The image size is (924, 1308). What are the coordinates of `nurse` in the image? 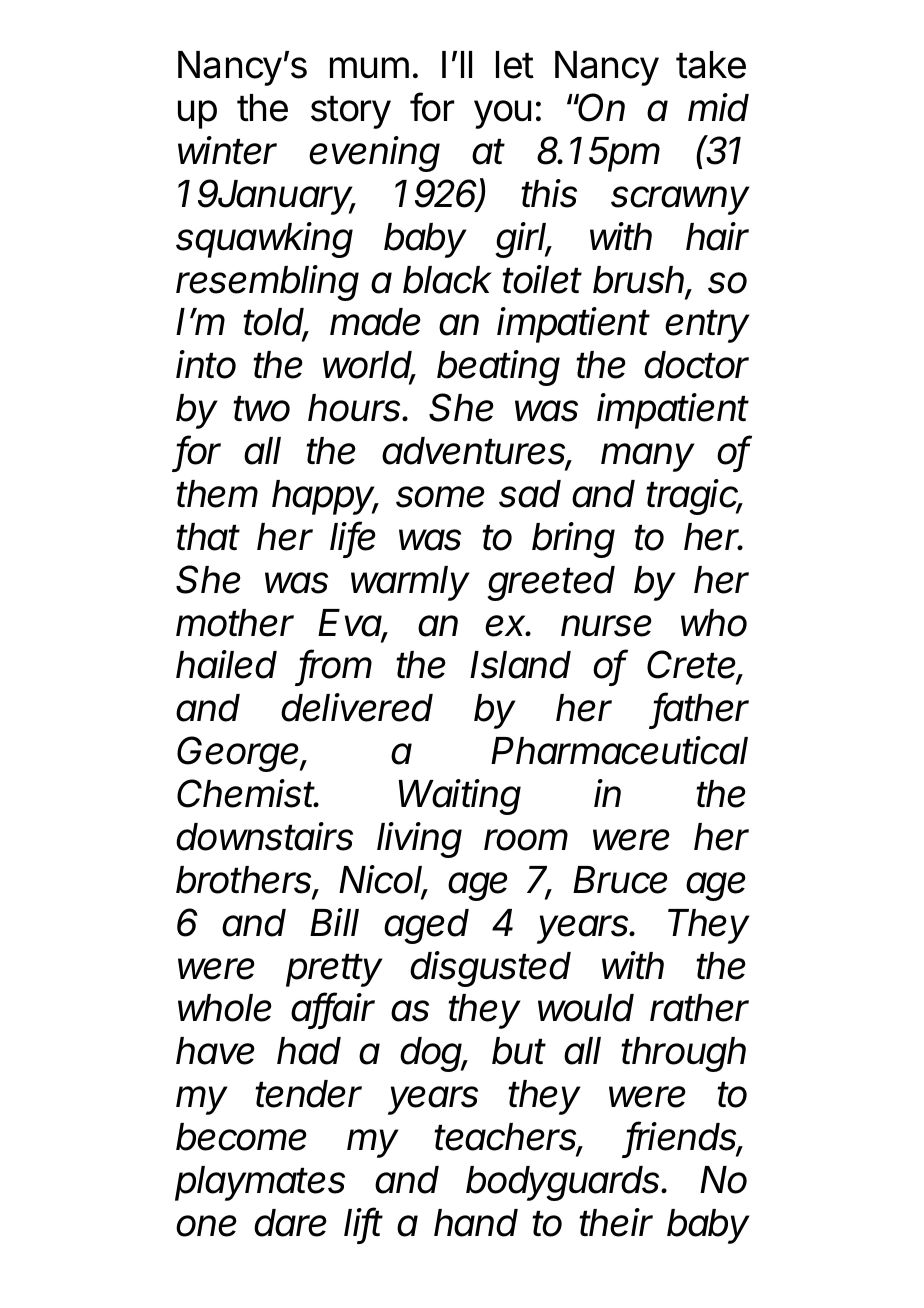 It's located at (606, 626).
